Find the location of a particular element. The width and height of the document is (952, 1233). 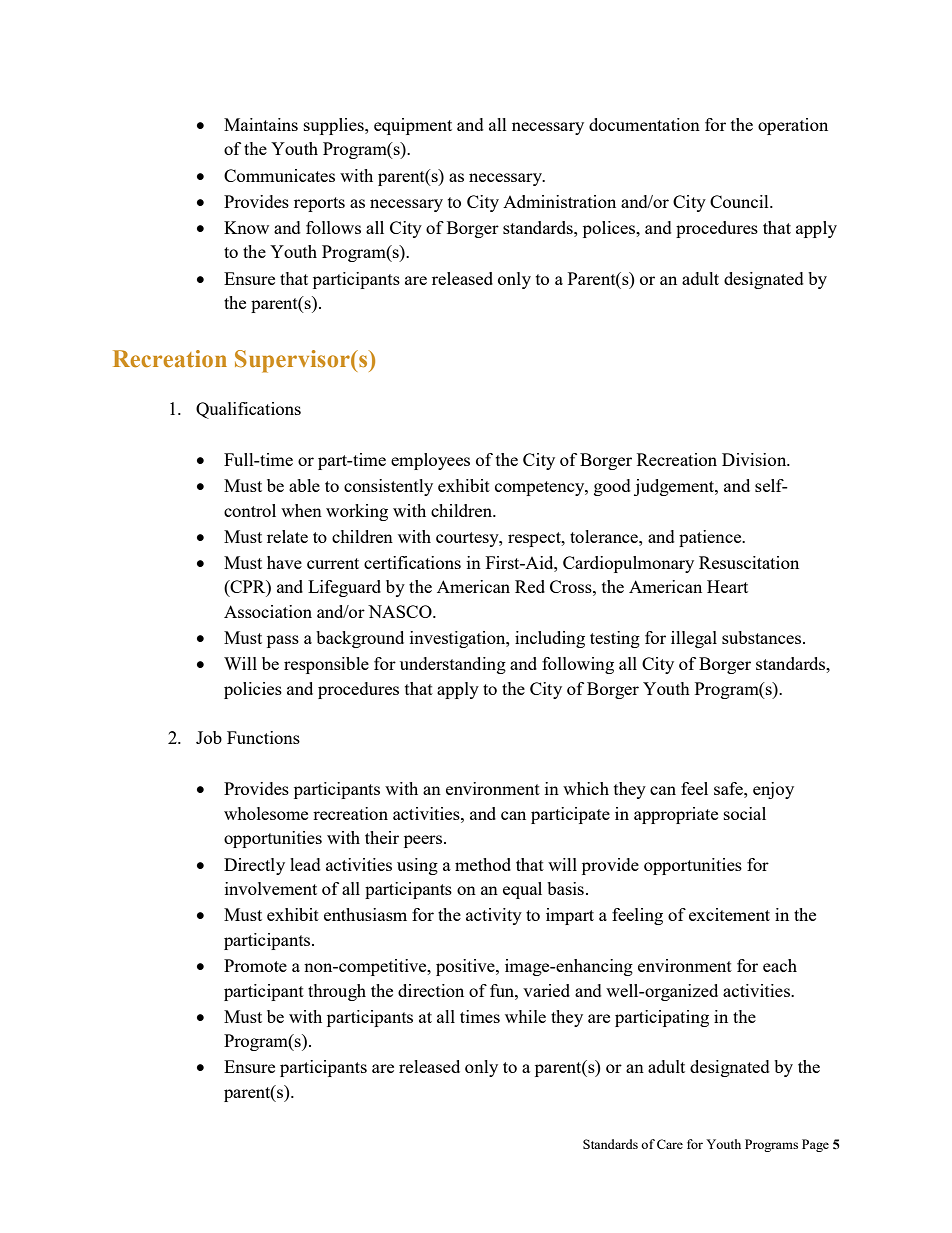

Care is located at coordinates (670, 1144).
